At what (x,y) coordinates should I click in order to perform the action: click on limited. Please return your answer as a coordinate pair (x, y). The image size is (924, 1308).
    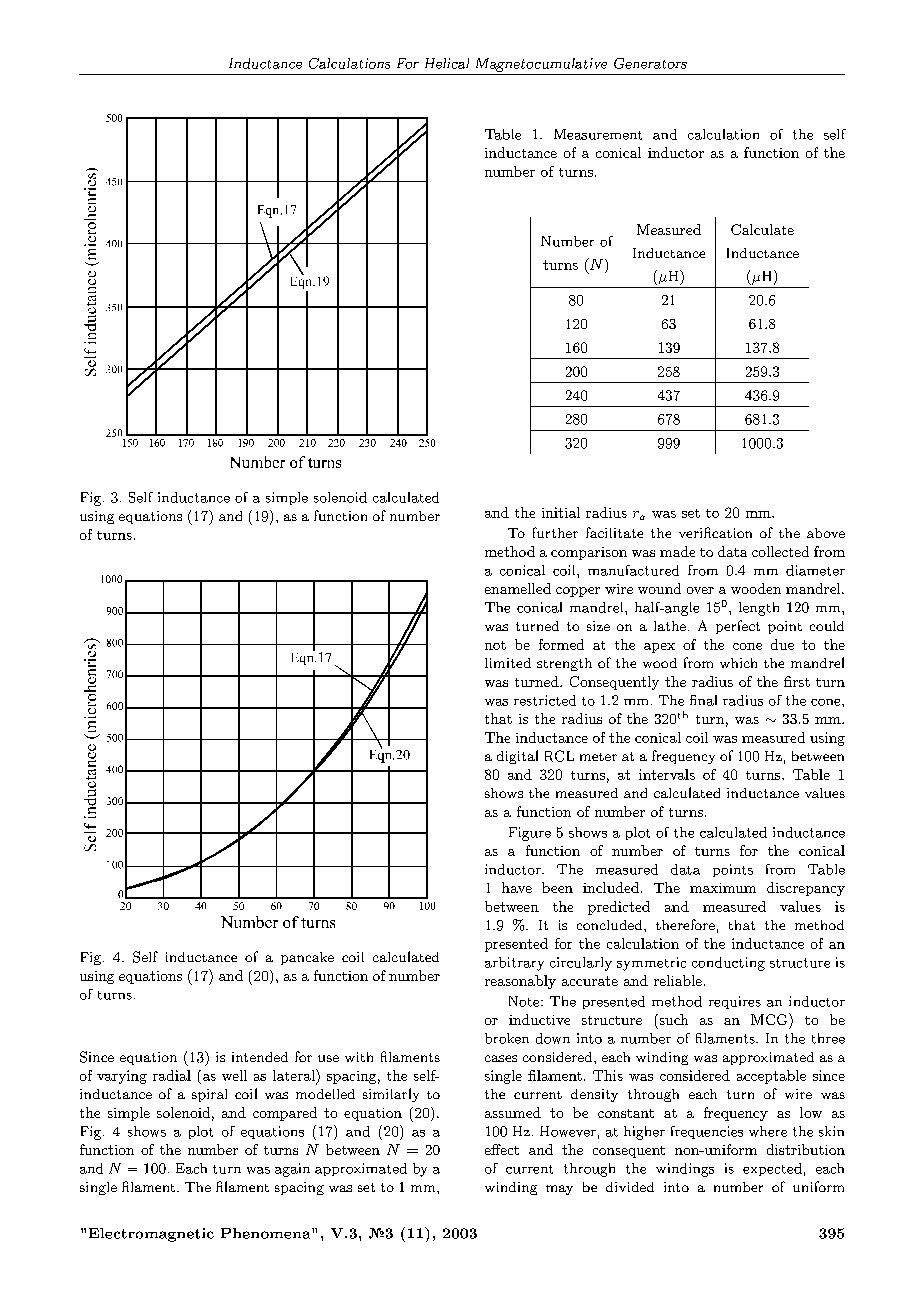
    Looking at the image, I should click on (508, 663).
